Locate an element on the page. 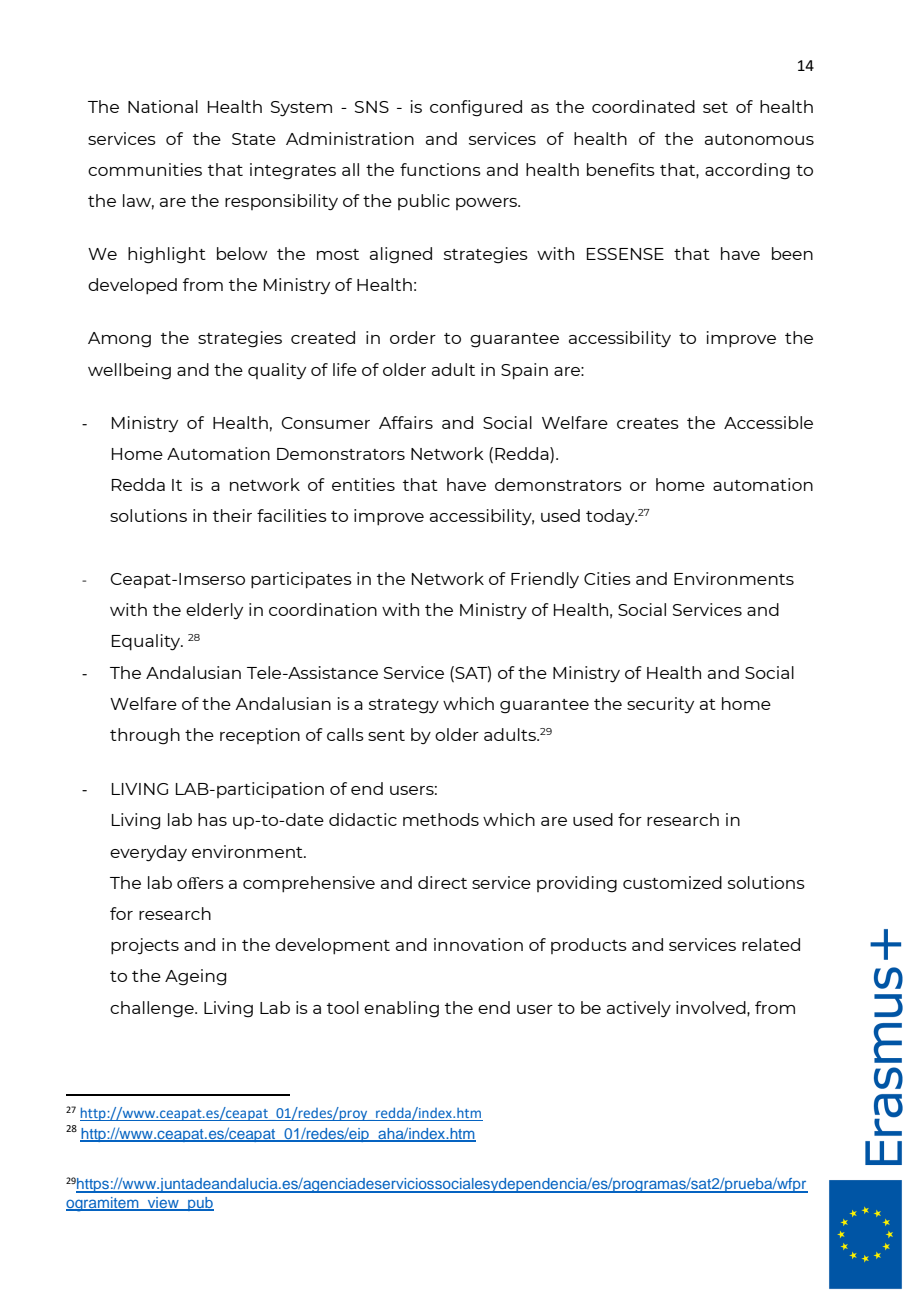  has is located at coordinates (212, 819).
